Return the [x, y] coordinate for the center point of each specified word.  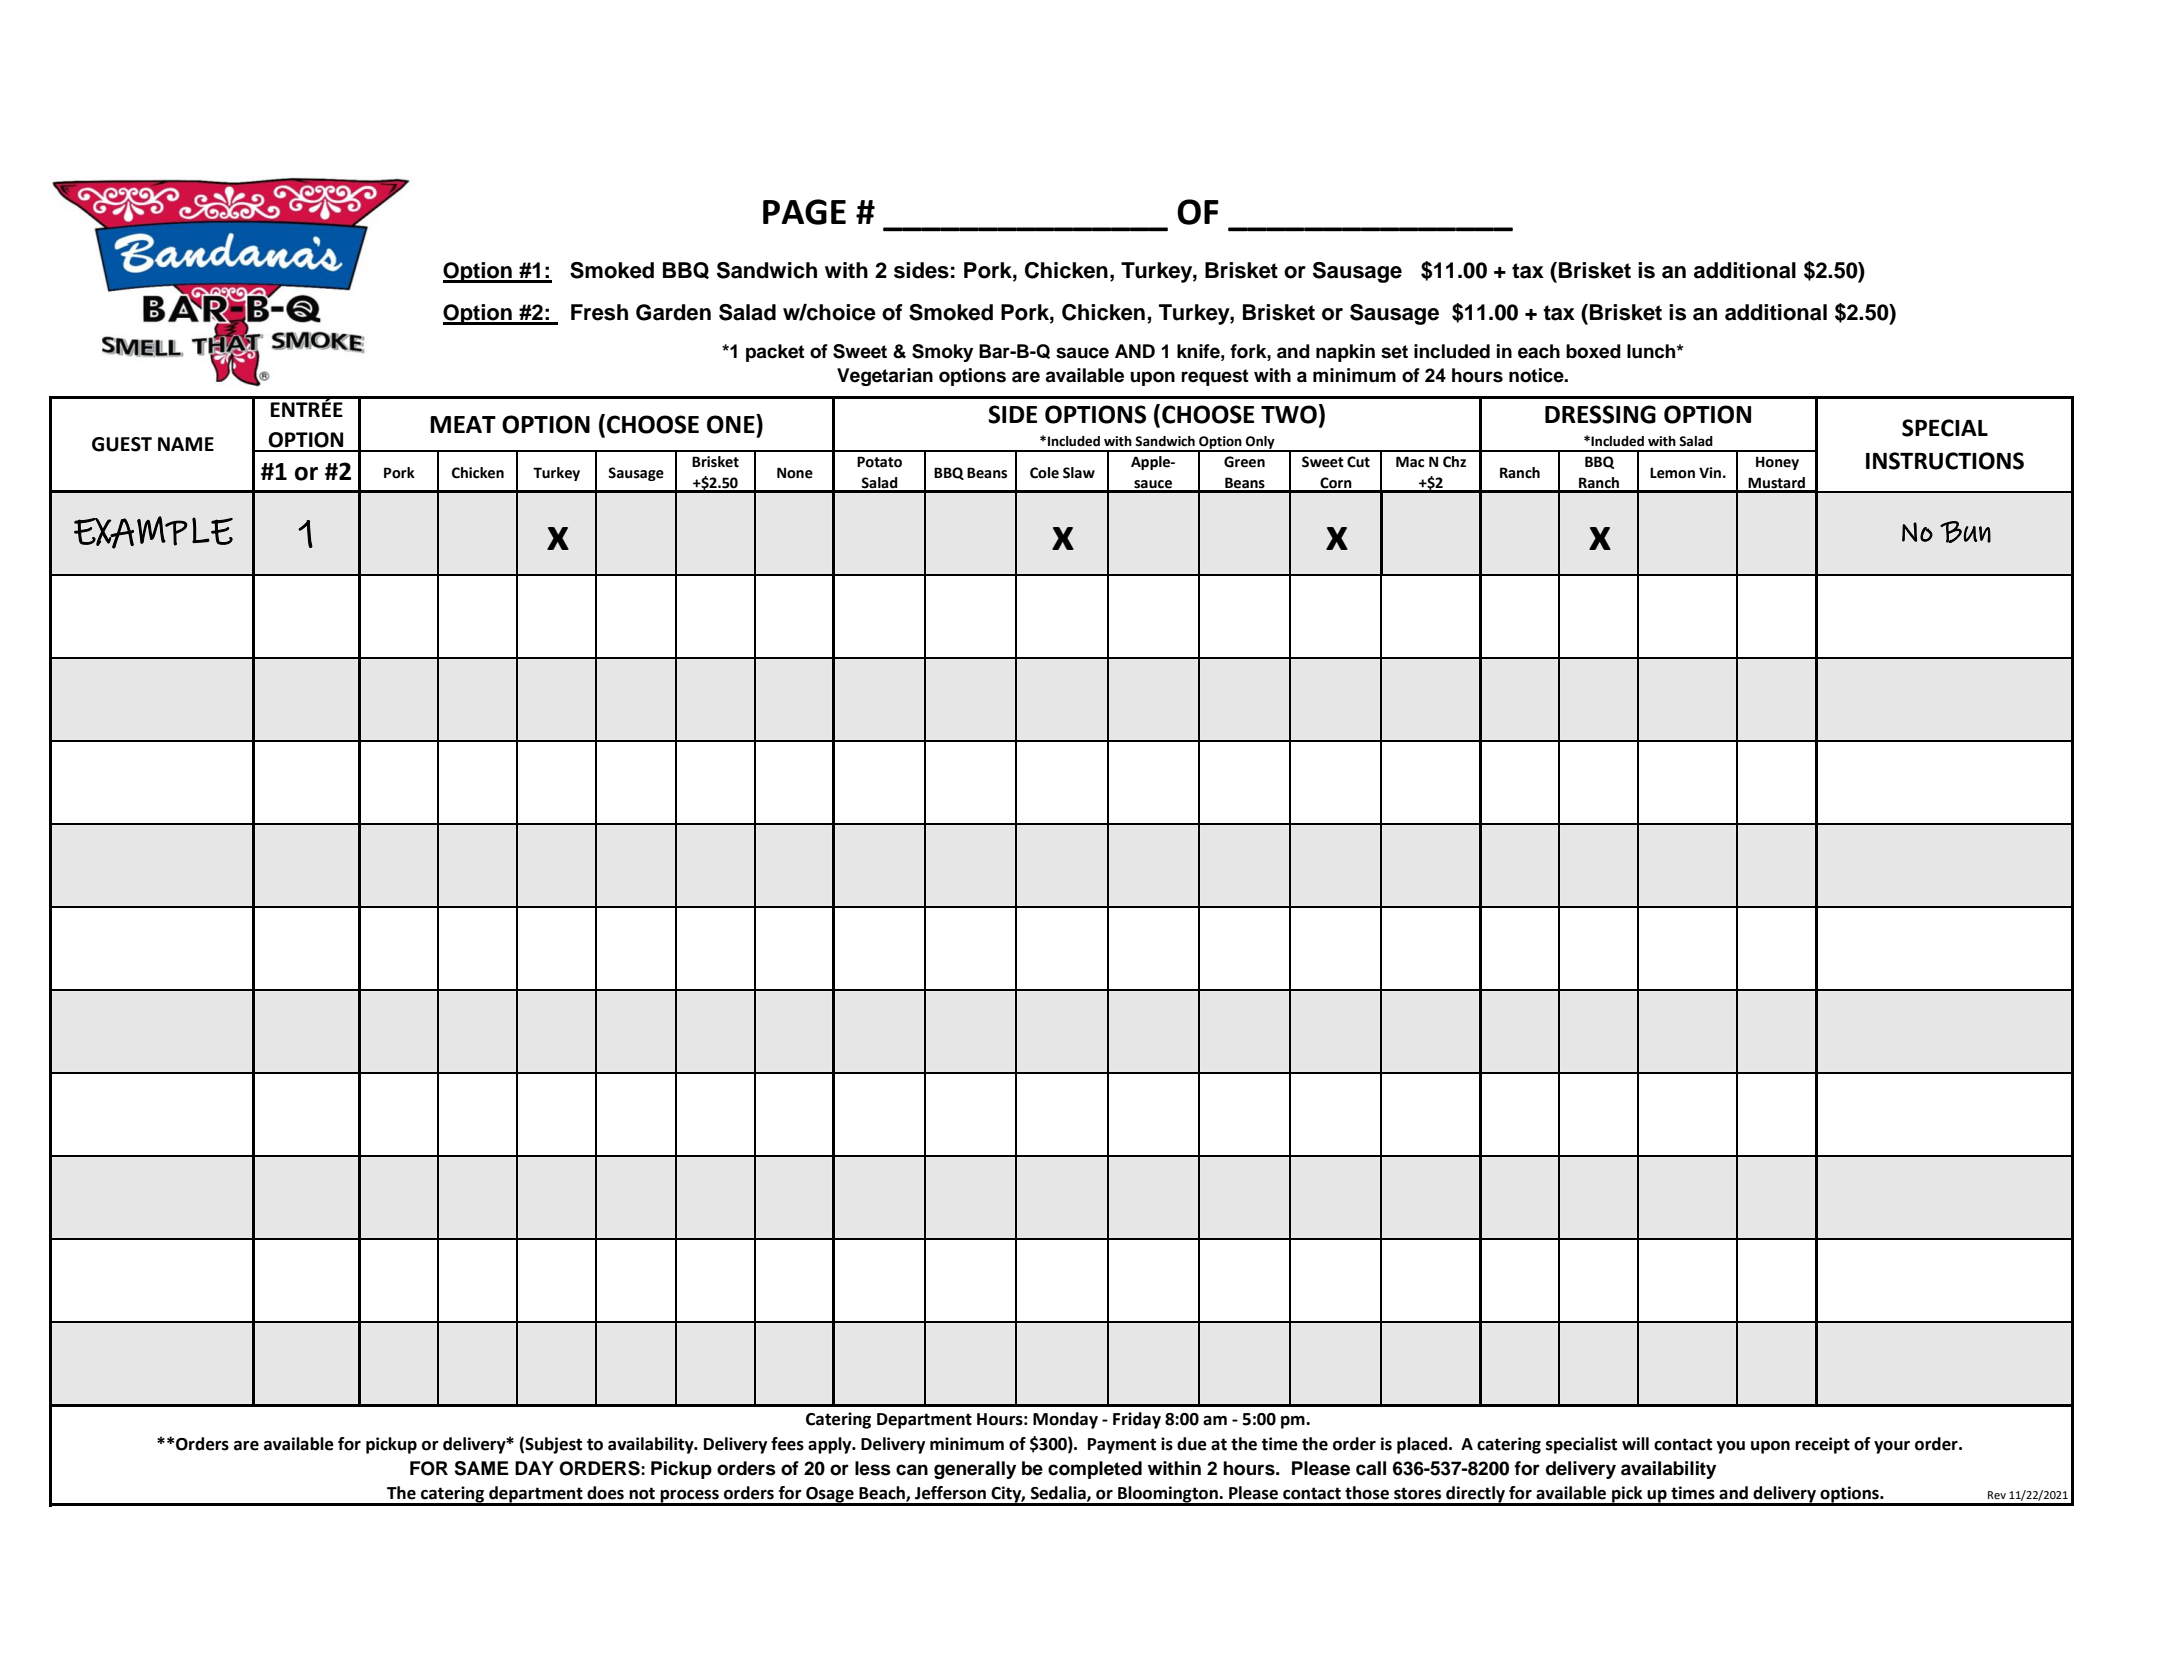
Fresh [599, 312]
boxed [1593, 351]
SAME [481, 1468]
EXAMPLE [153, 532]
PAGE [804, 212]
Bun [1965, 532]
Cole [1044, 473]
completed [1095, 1470]
